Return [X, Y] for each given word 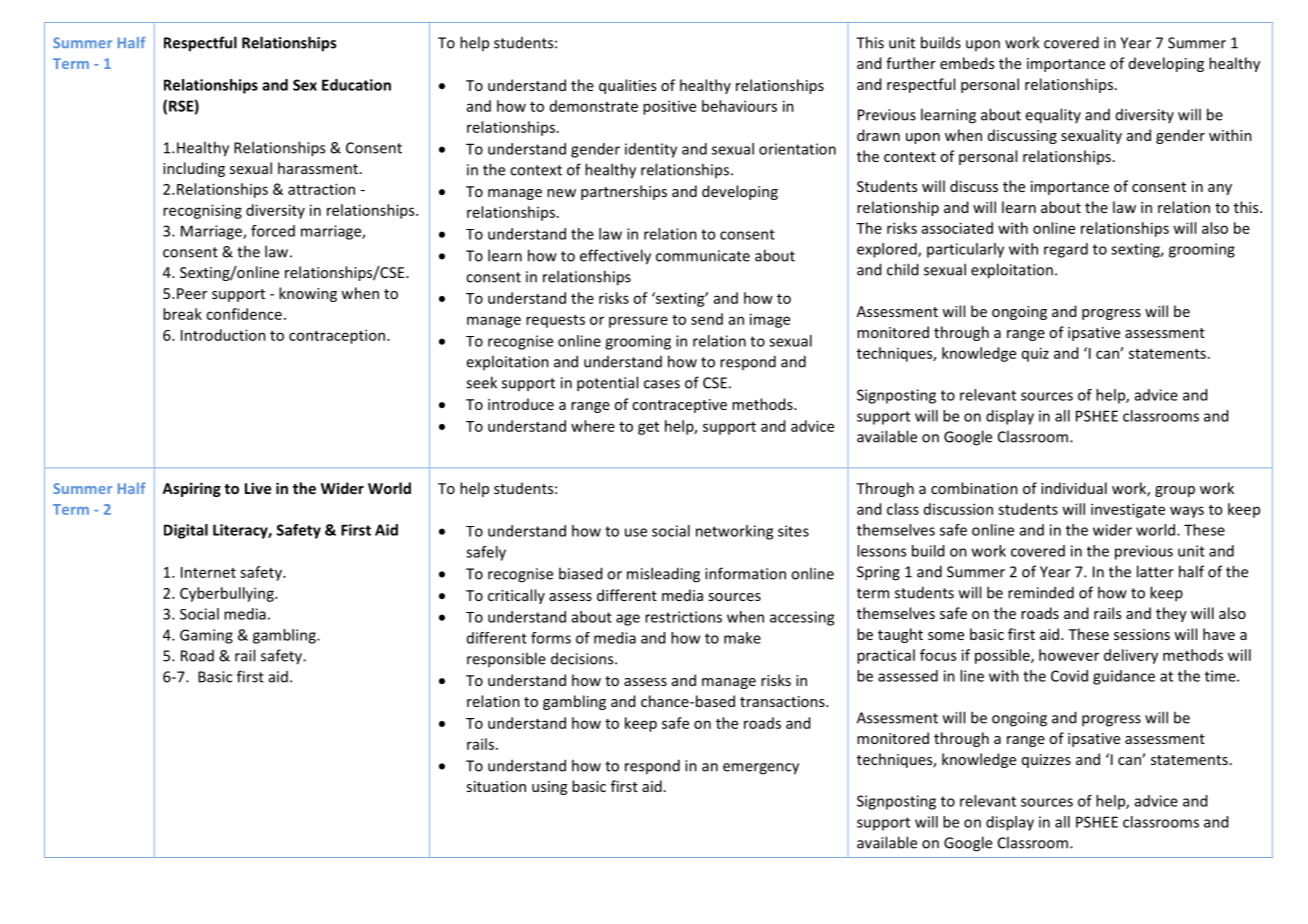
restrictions [683, 617]
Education [356, 85]
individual [1074, 488]
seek [481, 382]
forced [273, 231]
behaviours [739, 106]
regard [1066, 250]
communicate [703, 256]
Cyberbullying [228, 594]
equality [1053, 116]
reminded [1041, 592]
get [648, 428]
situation [496, 786]
